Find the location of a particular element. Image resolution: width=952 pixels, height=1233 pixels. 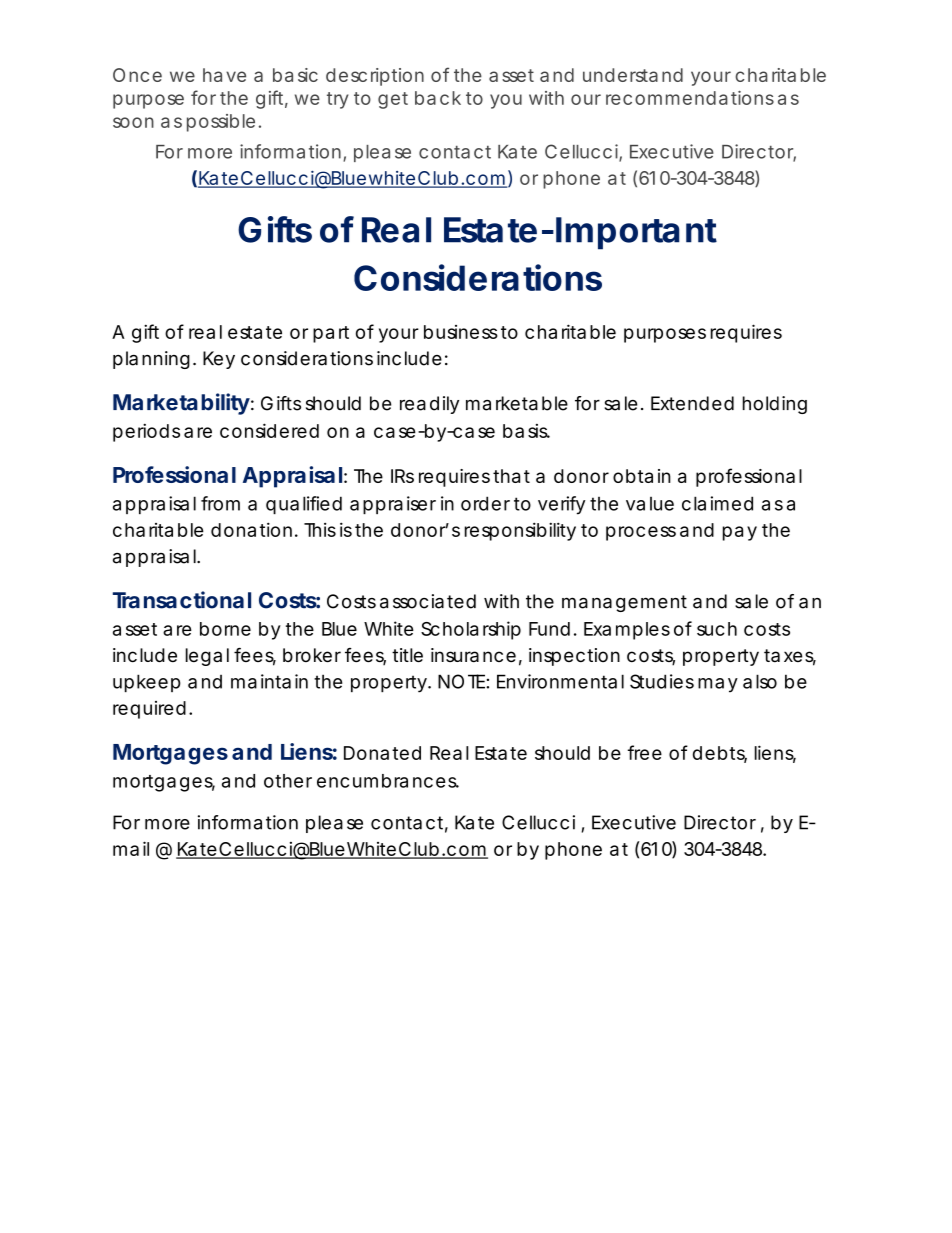

order is located at coordinates (485, 503).
